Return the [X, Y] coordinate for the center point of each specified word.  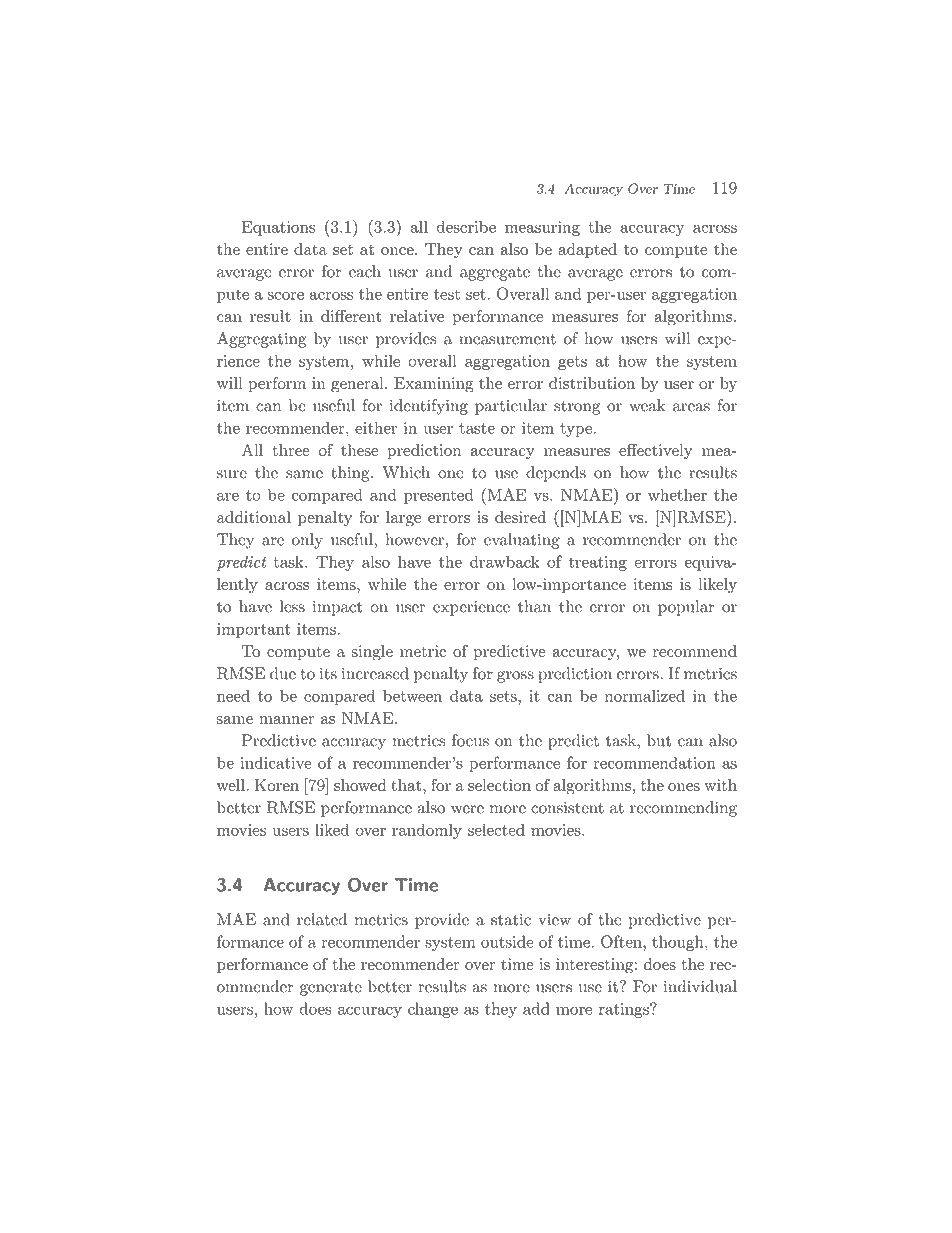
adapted [587, 251]
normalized [645, 695]
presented [438, 496]
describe [466, 226]
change [433, 1010]
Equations [278, 228]
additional [254, 517]
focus [470, 740]
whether [677, 494]
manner [286, 720]
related [322, 919]
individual [700, 986]
